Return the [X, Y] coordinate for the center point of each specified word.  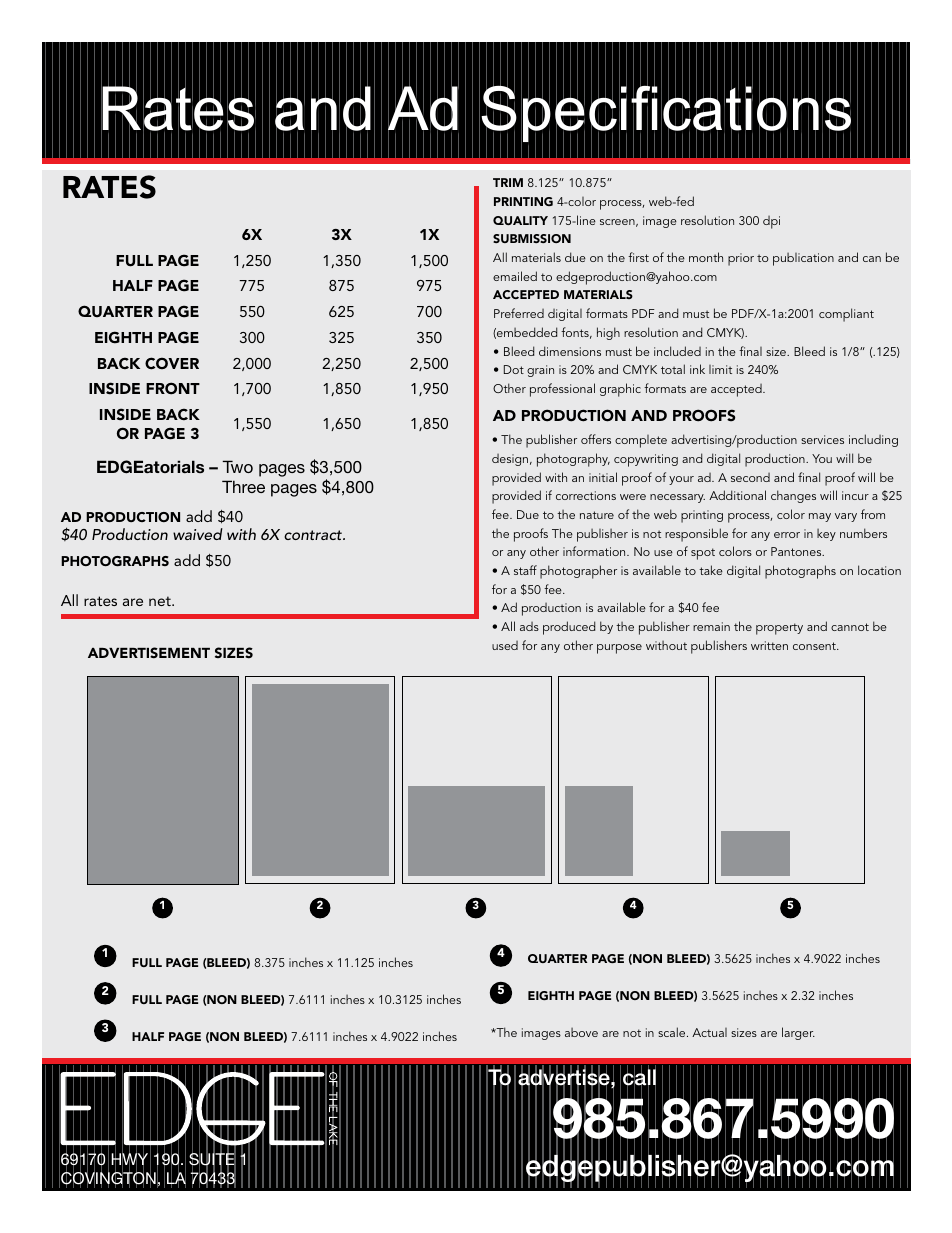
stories [553, 71]
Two [237, 466]
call [639, 1078]
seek [203, 71]
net [161, 601]
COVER [172, 363]
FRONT [173, 388]
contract [314, 535]
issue [542, 89]
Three [243, 486]
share [486, 71]
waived [198, 534]
